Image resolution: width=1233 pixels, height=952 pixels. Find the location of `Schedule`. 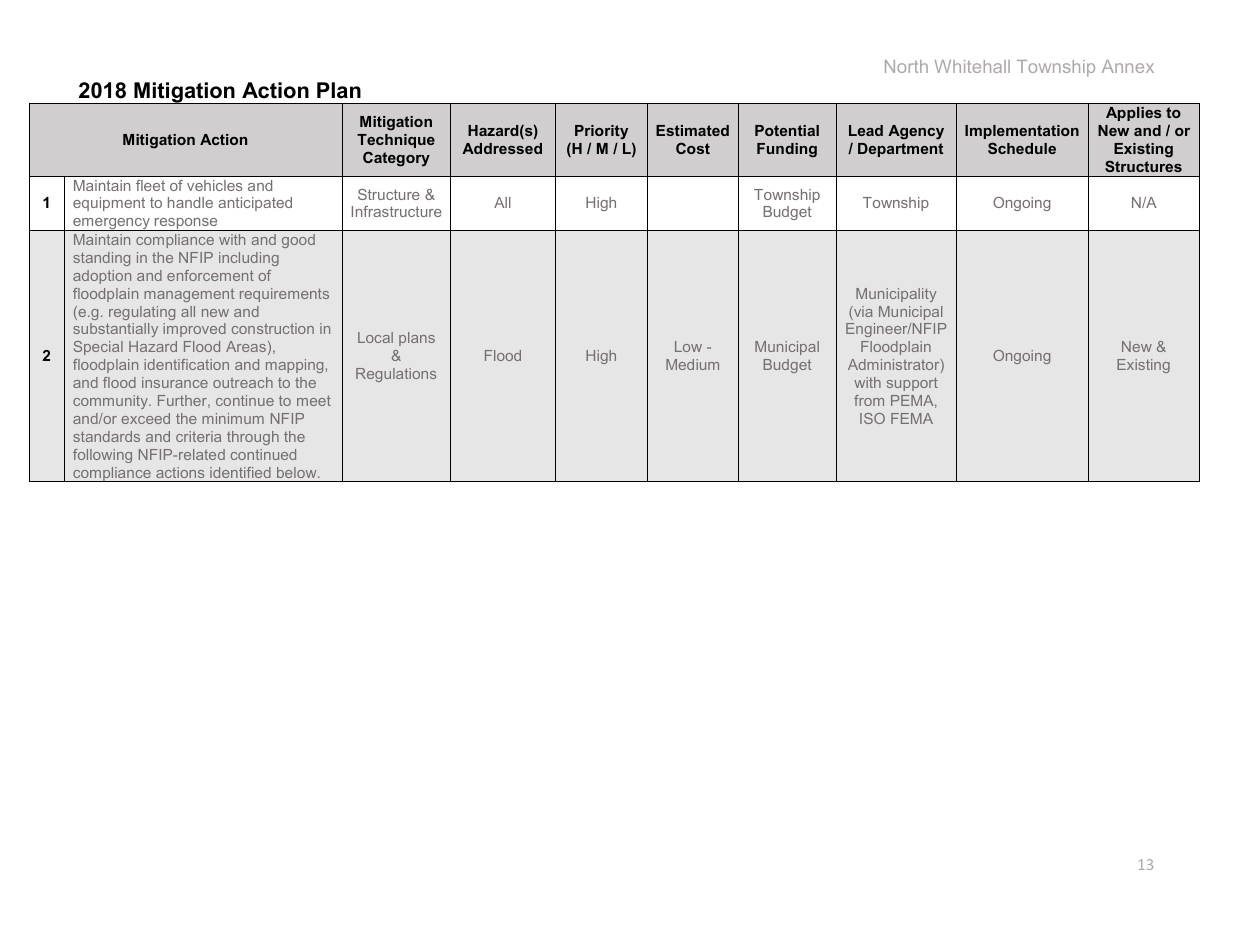

Schedule is located at coordinates (1022, 148).
